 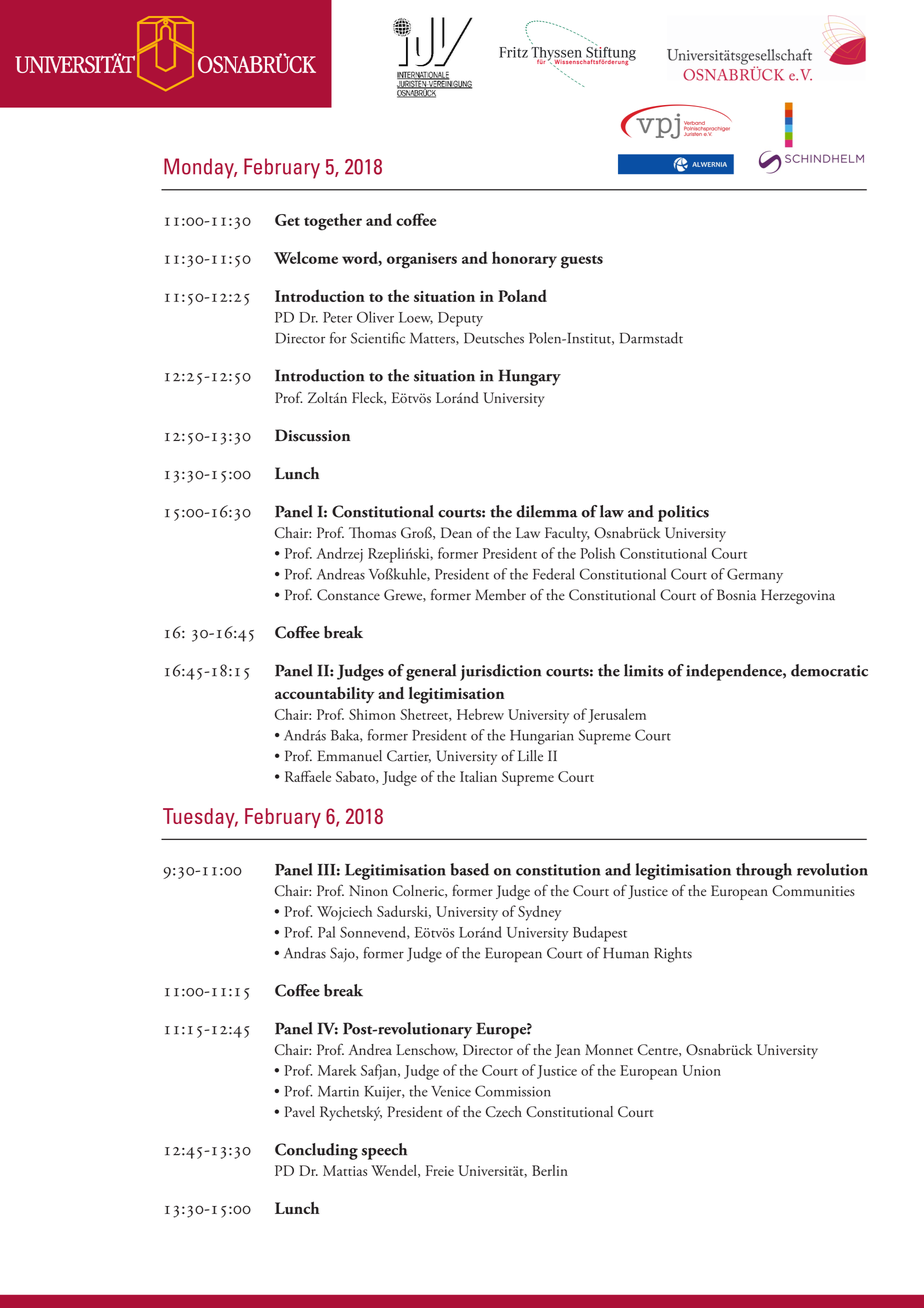 What do you see at coordinates (582, 262) in the page?
I see `guests` at bounding box center [582, 262].
